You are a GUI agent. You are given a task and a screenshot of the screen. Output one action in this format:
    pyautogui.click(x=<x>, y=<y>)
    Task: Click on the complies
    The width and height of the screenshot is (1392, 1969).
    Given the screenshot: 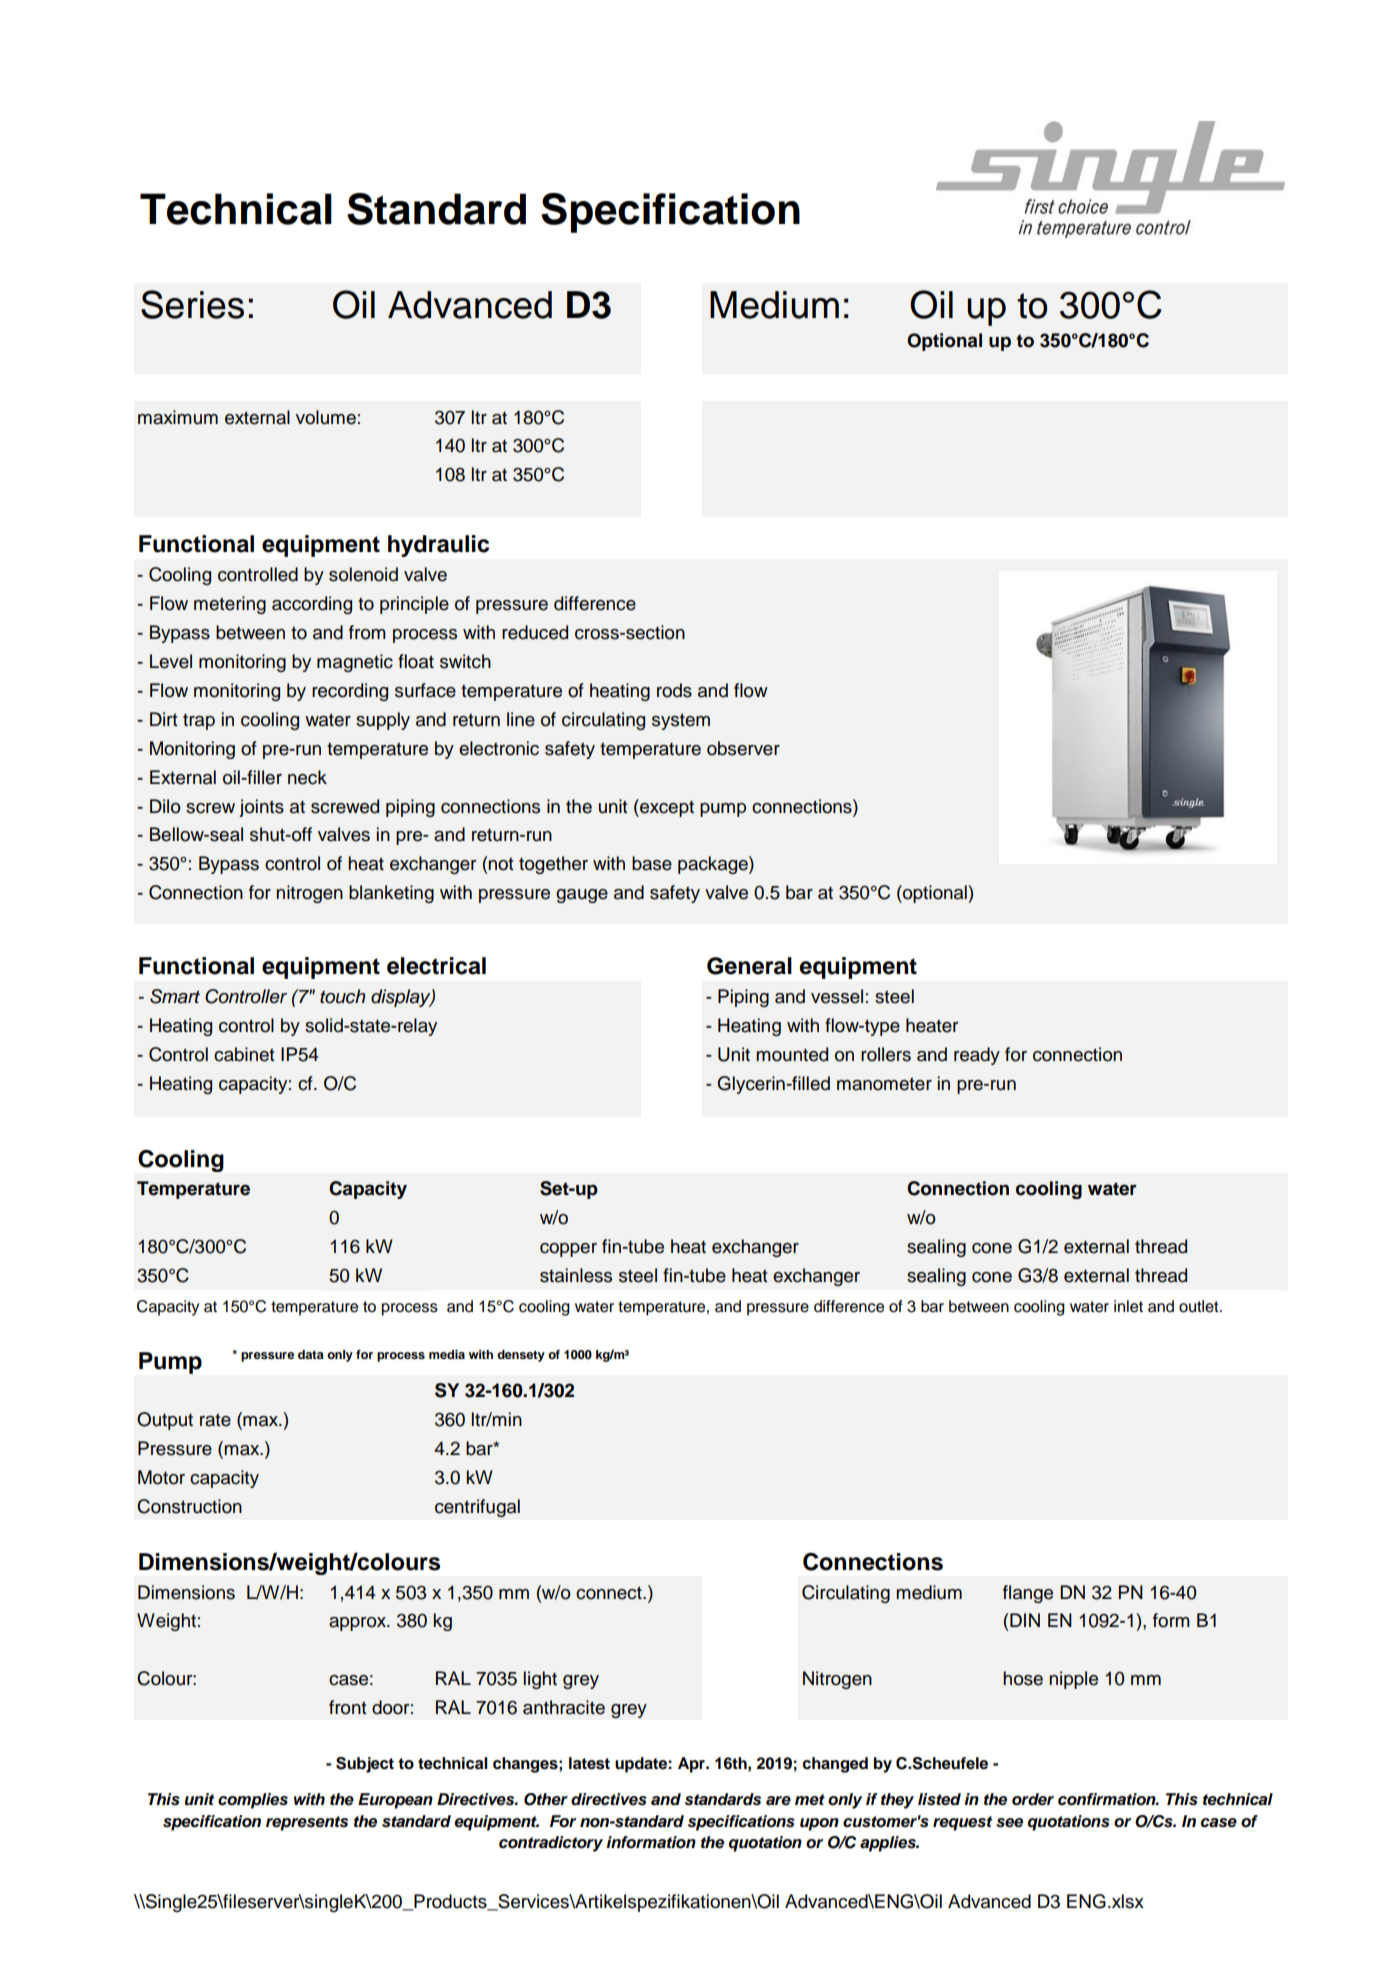 What is the action you would take?
    pyautogui.click(x=253, y=1801)
